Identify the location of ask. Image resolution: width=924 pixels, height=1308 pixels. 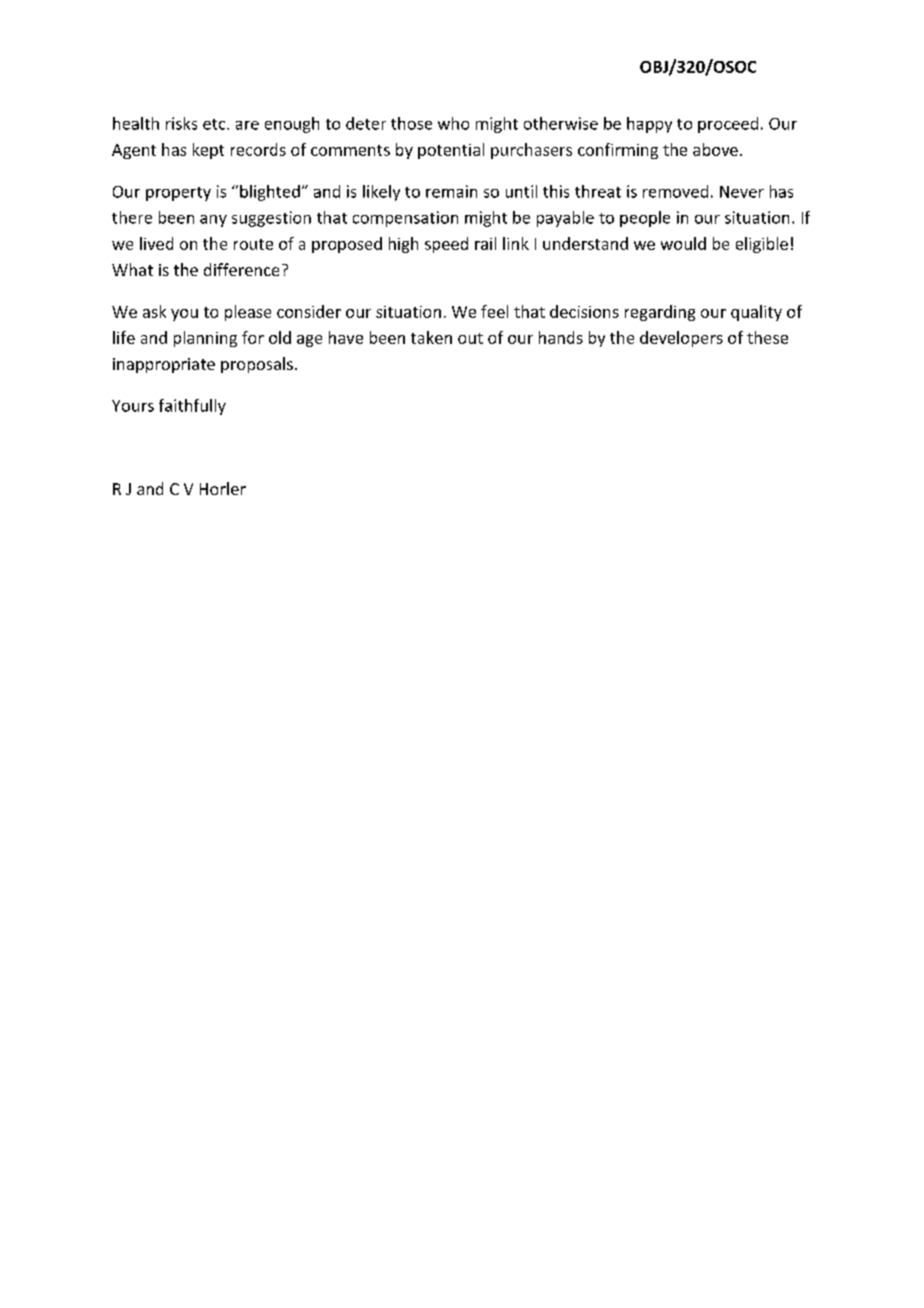
(154, 311).
